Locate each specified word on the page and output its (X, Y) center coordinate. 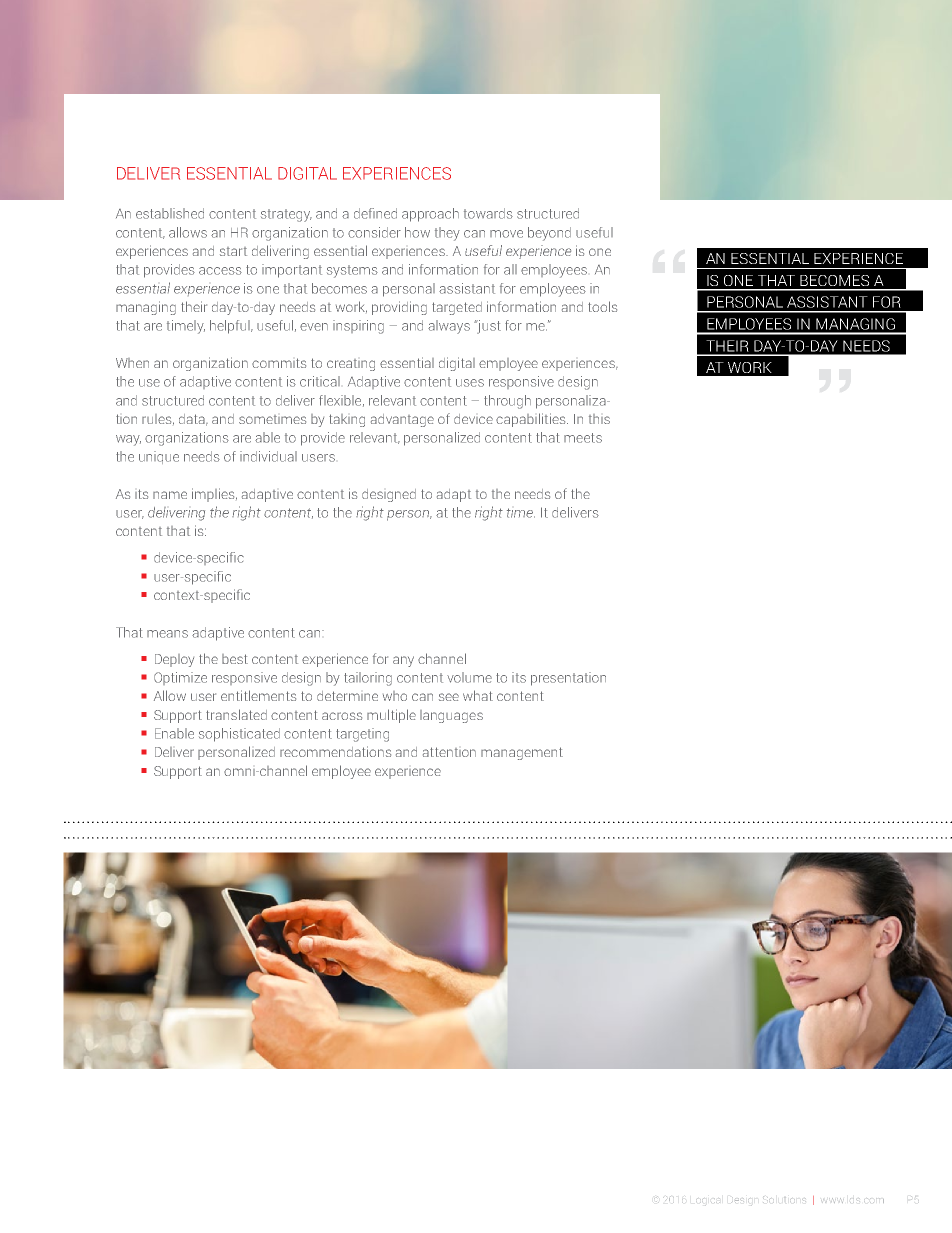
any (403, 661)
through (507, 402)
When (132, 363)
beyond (549, 234)
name (170, 495)
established (170, 213)
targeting (362, 735)
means (167, 634)
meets (583, 438)
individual (268, 456)
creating (351, 365)
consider (374, 232)
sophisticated (239, 735)
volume (469, 677)
